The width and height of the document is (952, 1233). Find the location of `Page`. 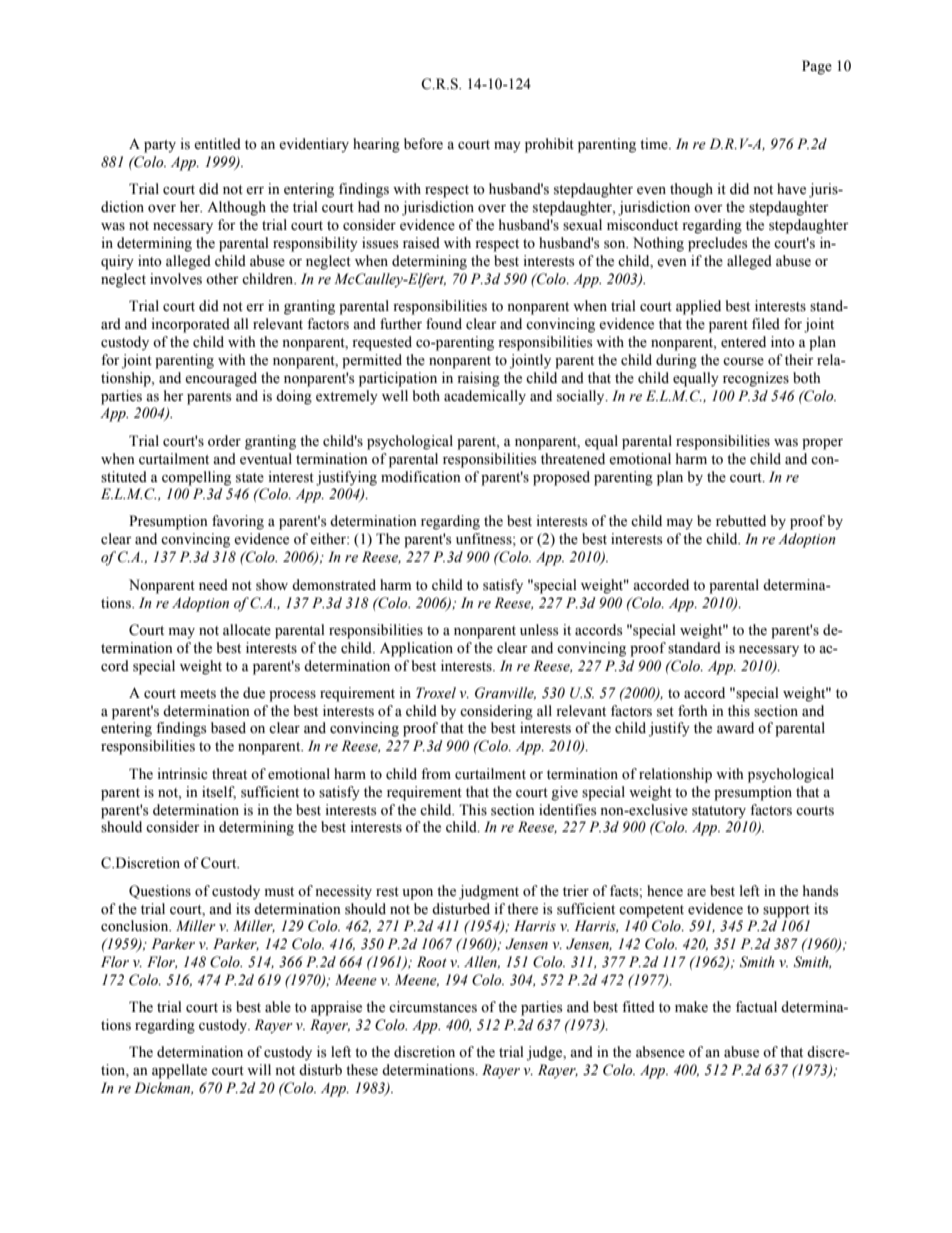

Page is located at coordinates (817, 67).
